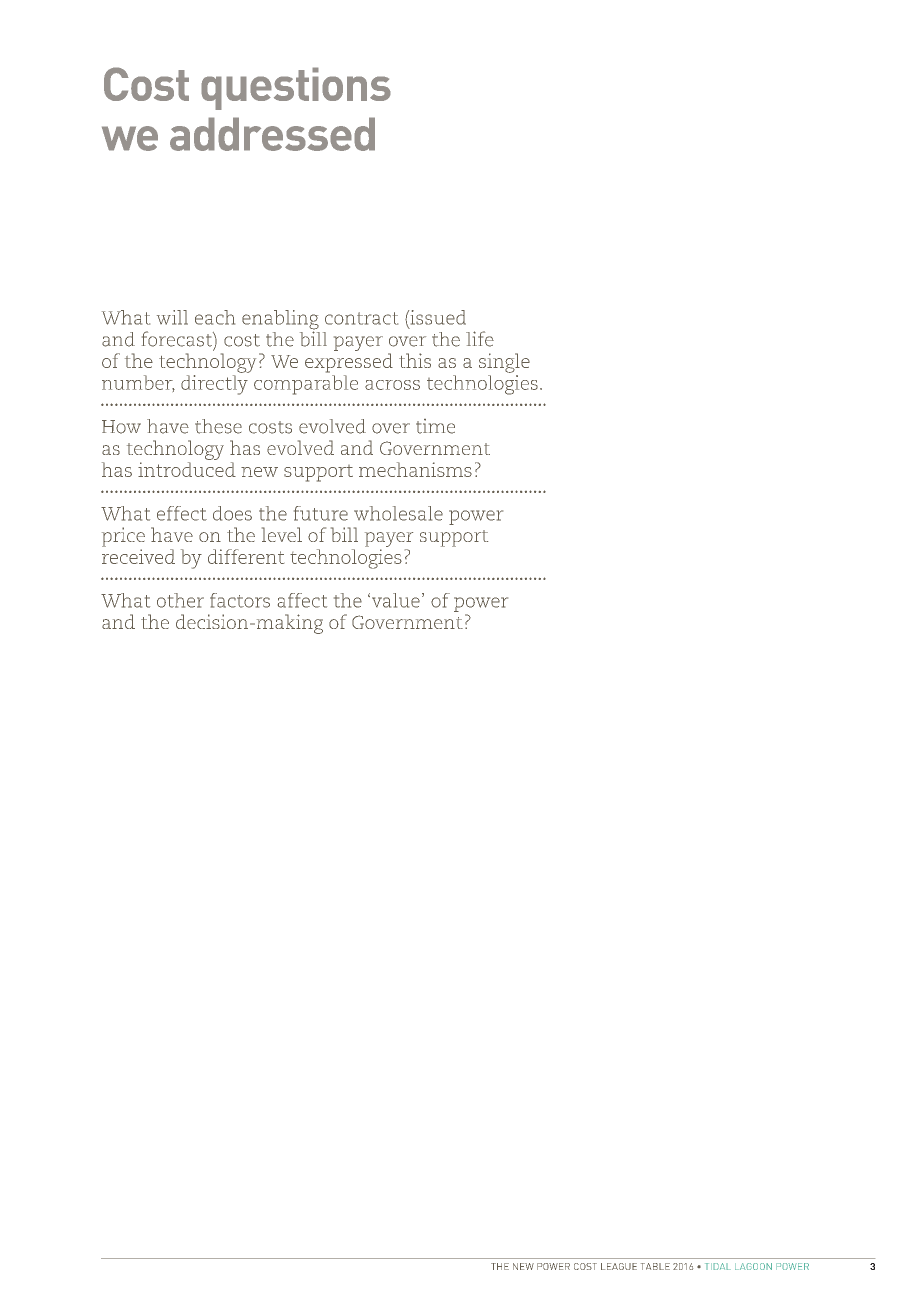 The width and height of the screenshot is (924, 1308). Describe the element at coordinates (394, 600) in the screenshot. I see `value` at that location.
